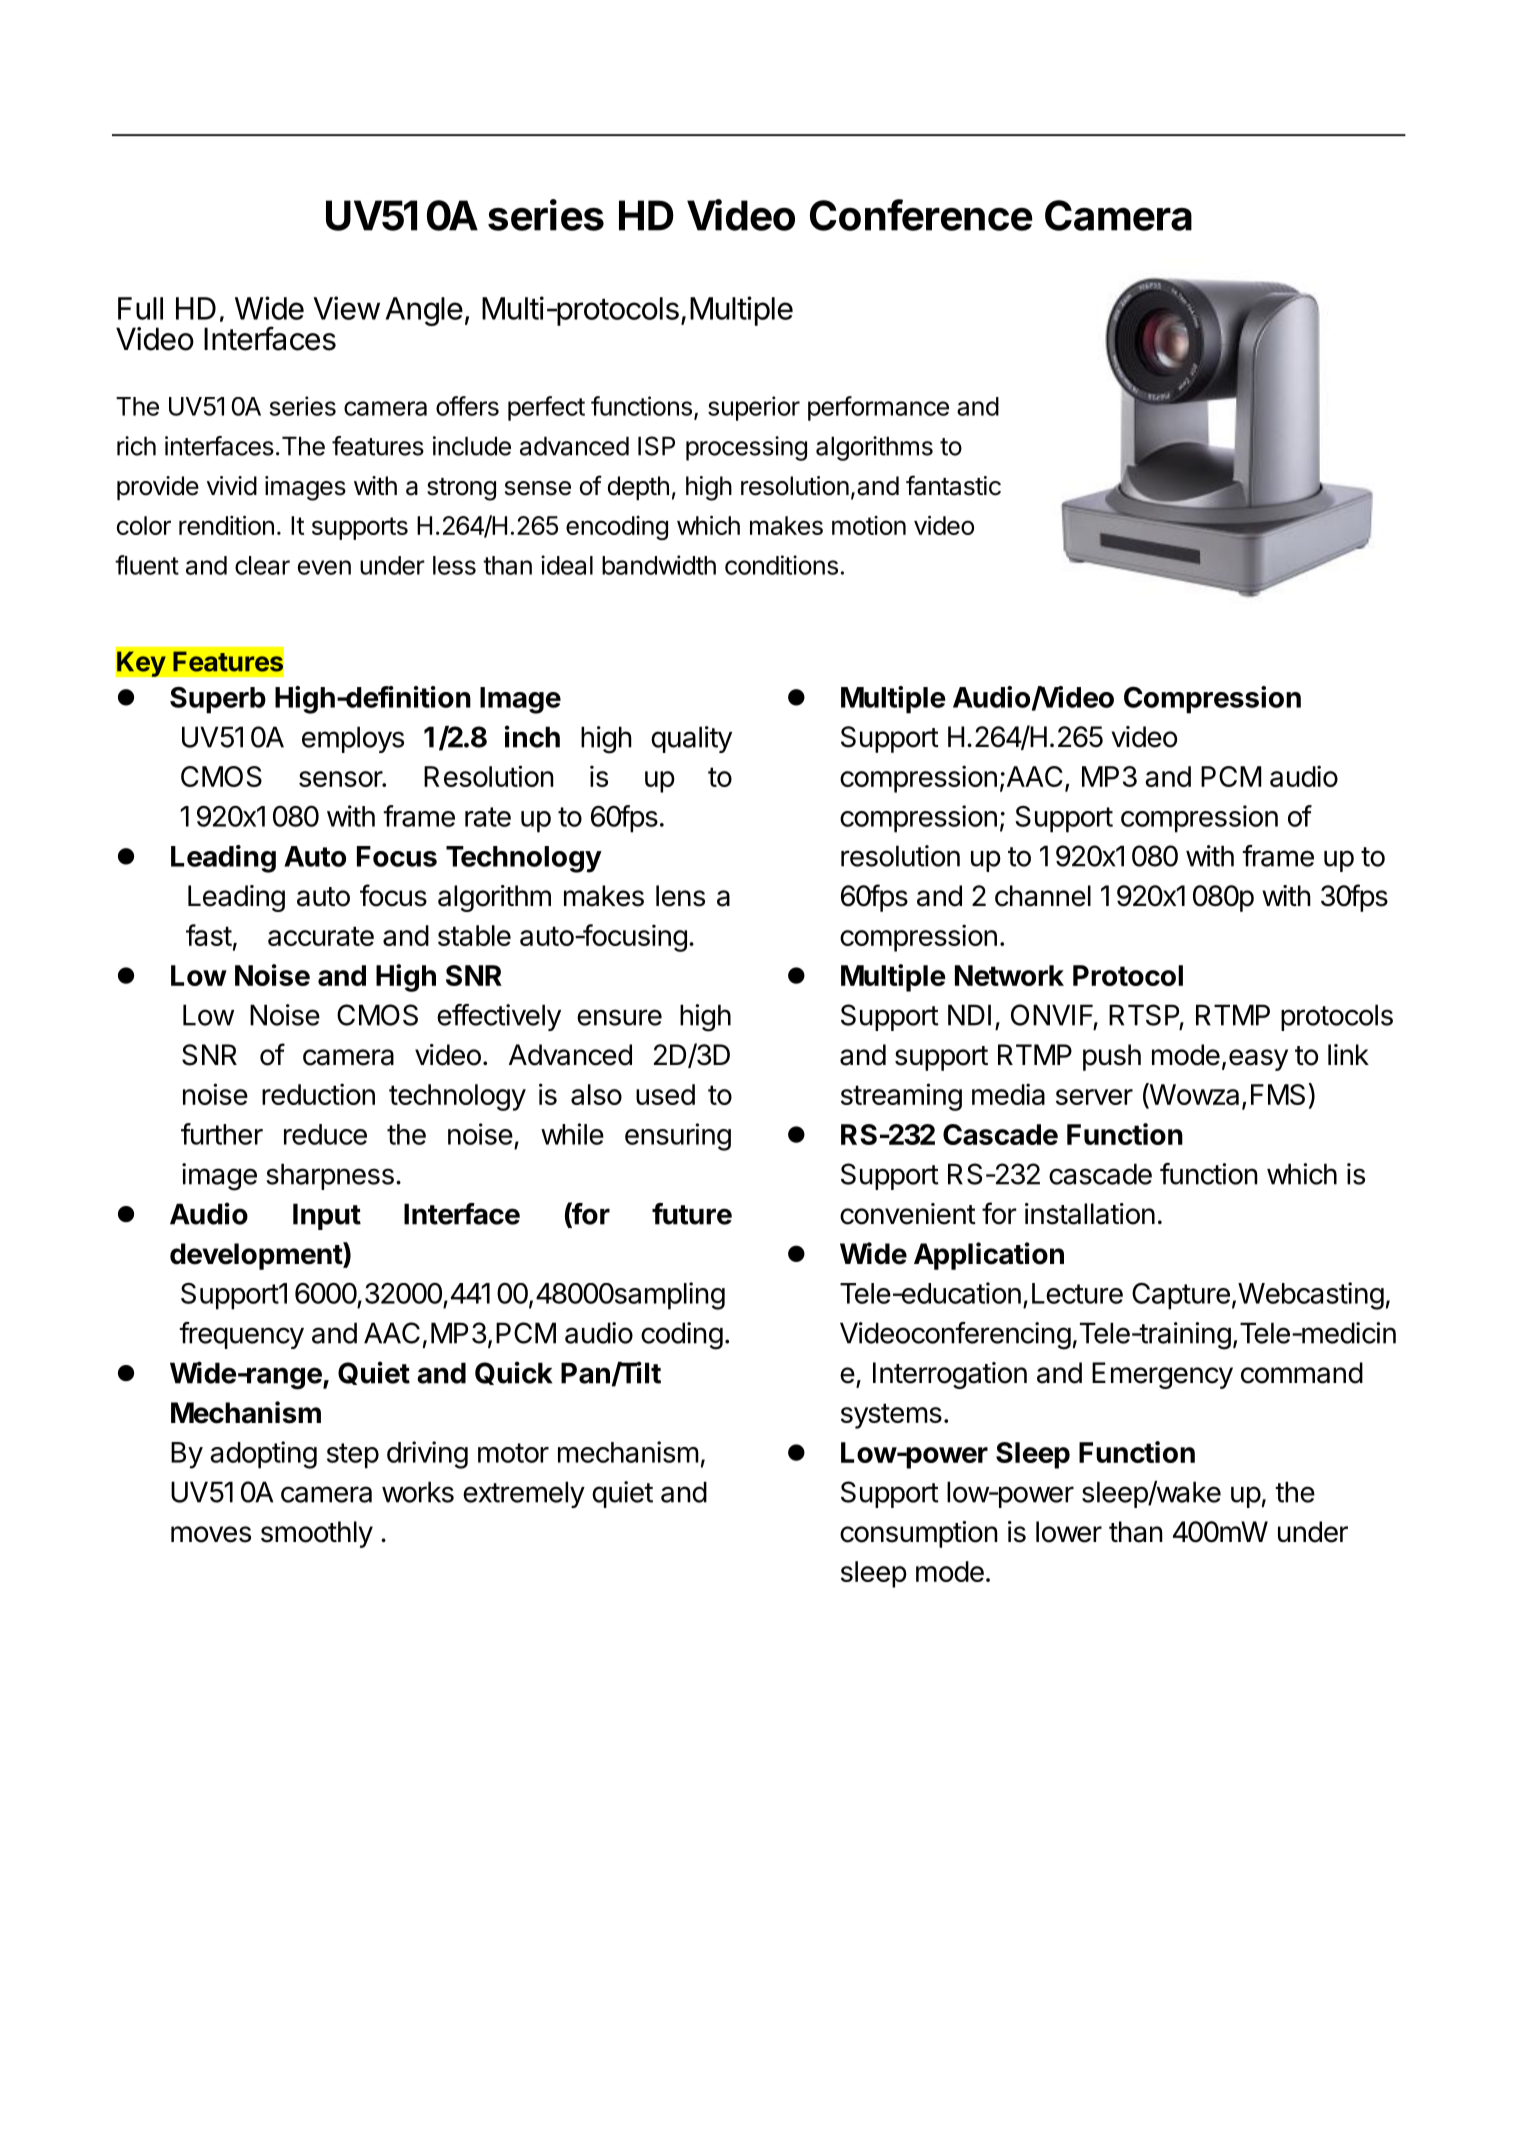 This document has height=2145, width=1517. I want to click on channel, so click(1043, 896).
